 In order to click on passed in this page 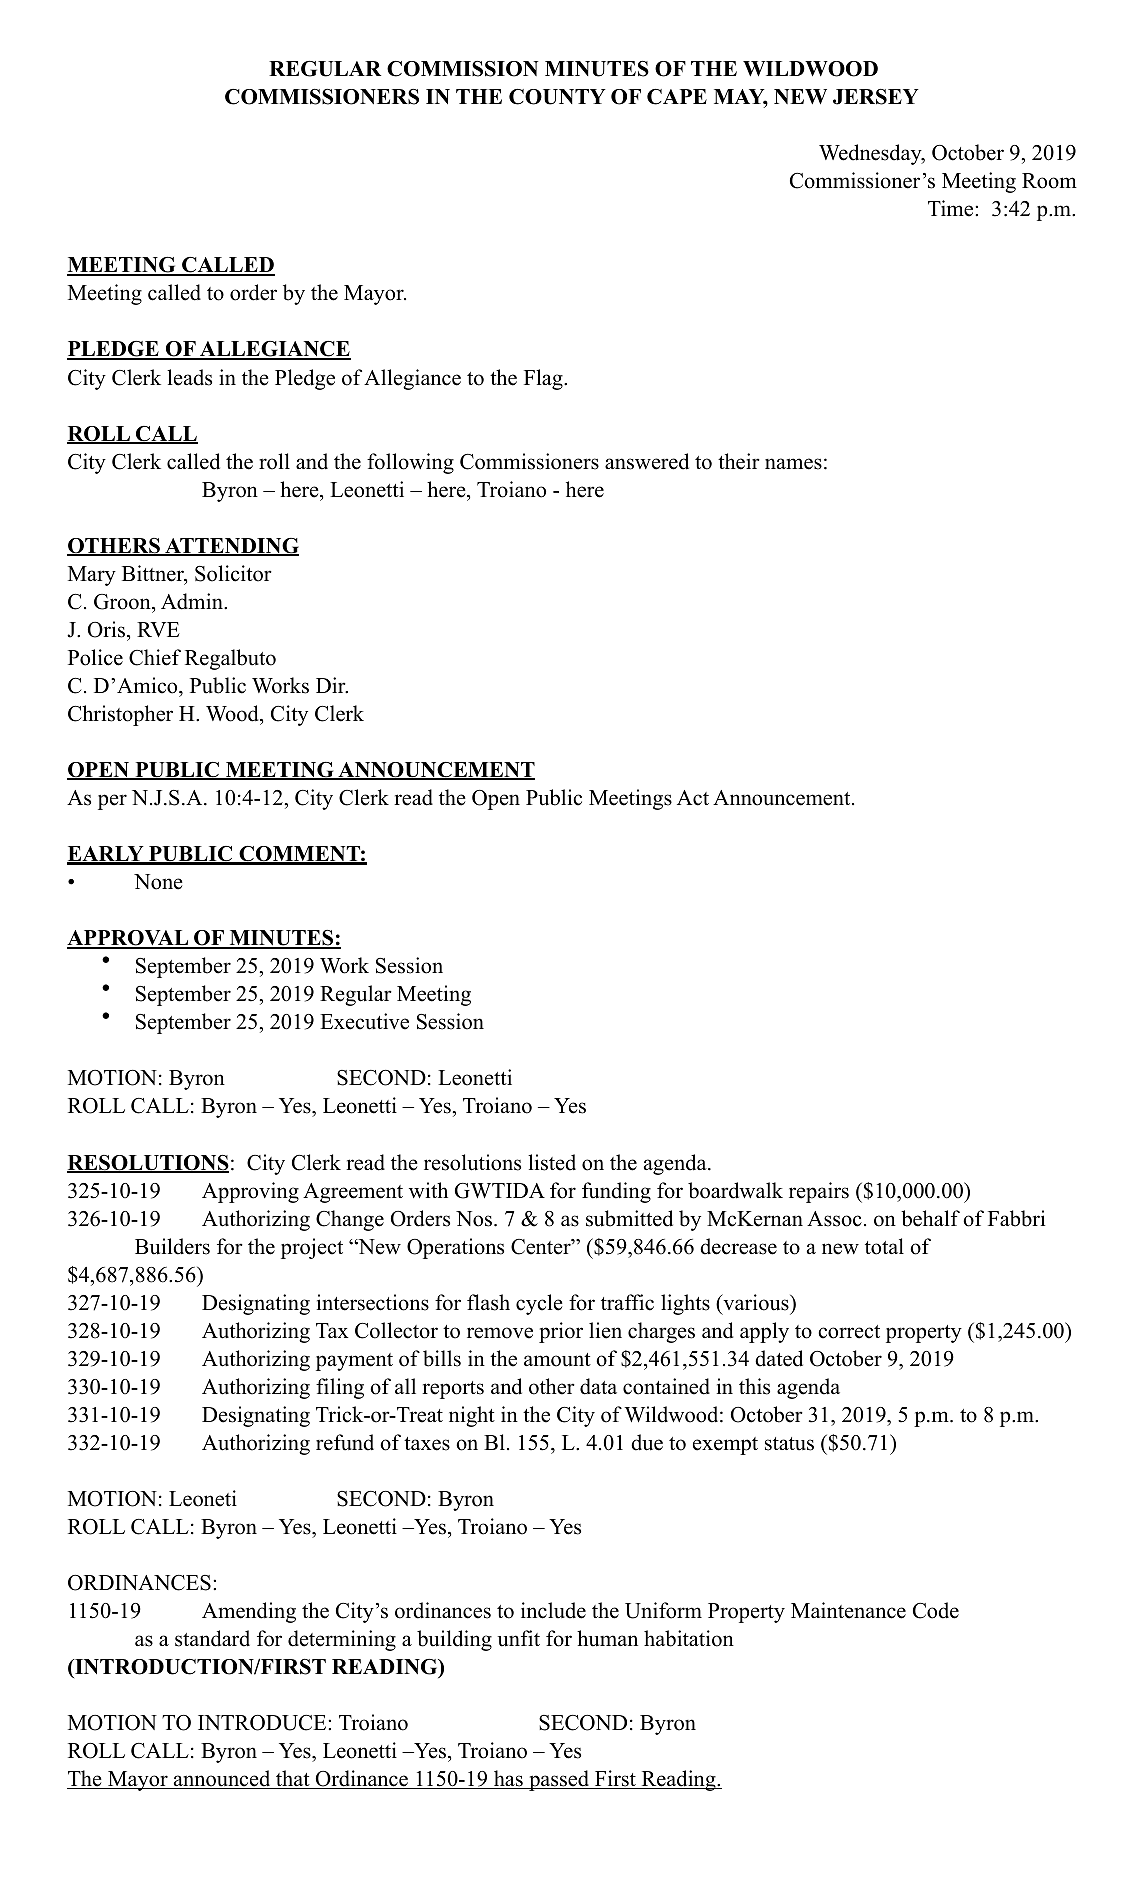, I will do `click(559, 1780)`.
